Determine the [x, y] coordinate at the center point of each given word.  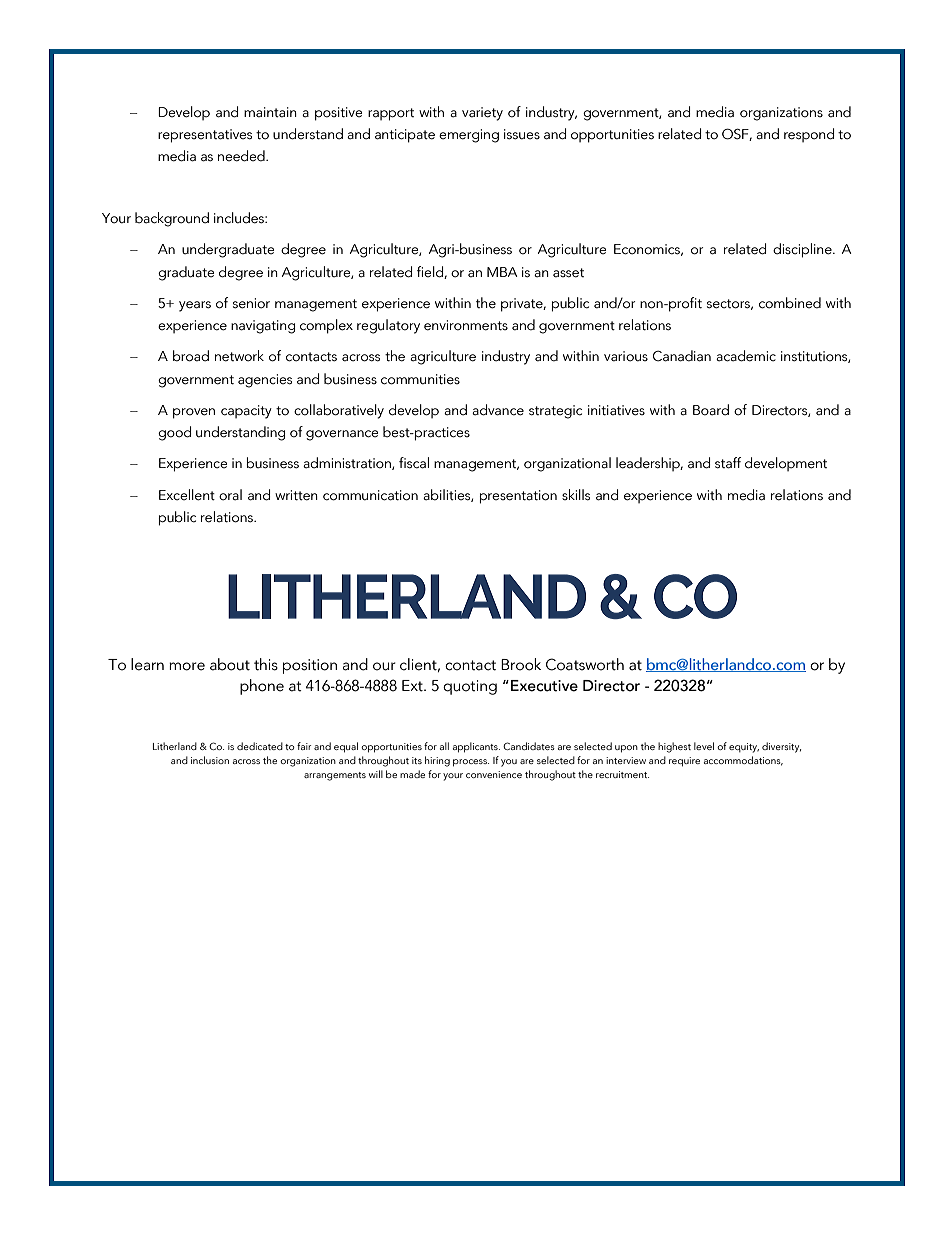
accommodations [743, 761]
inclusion [210, 760]
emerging [469, 136]
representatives [205, 136]
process [471, 763]
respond [809, 135]
